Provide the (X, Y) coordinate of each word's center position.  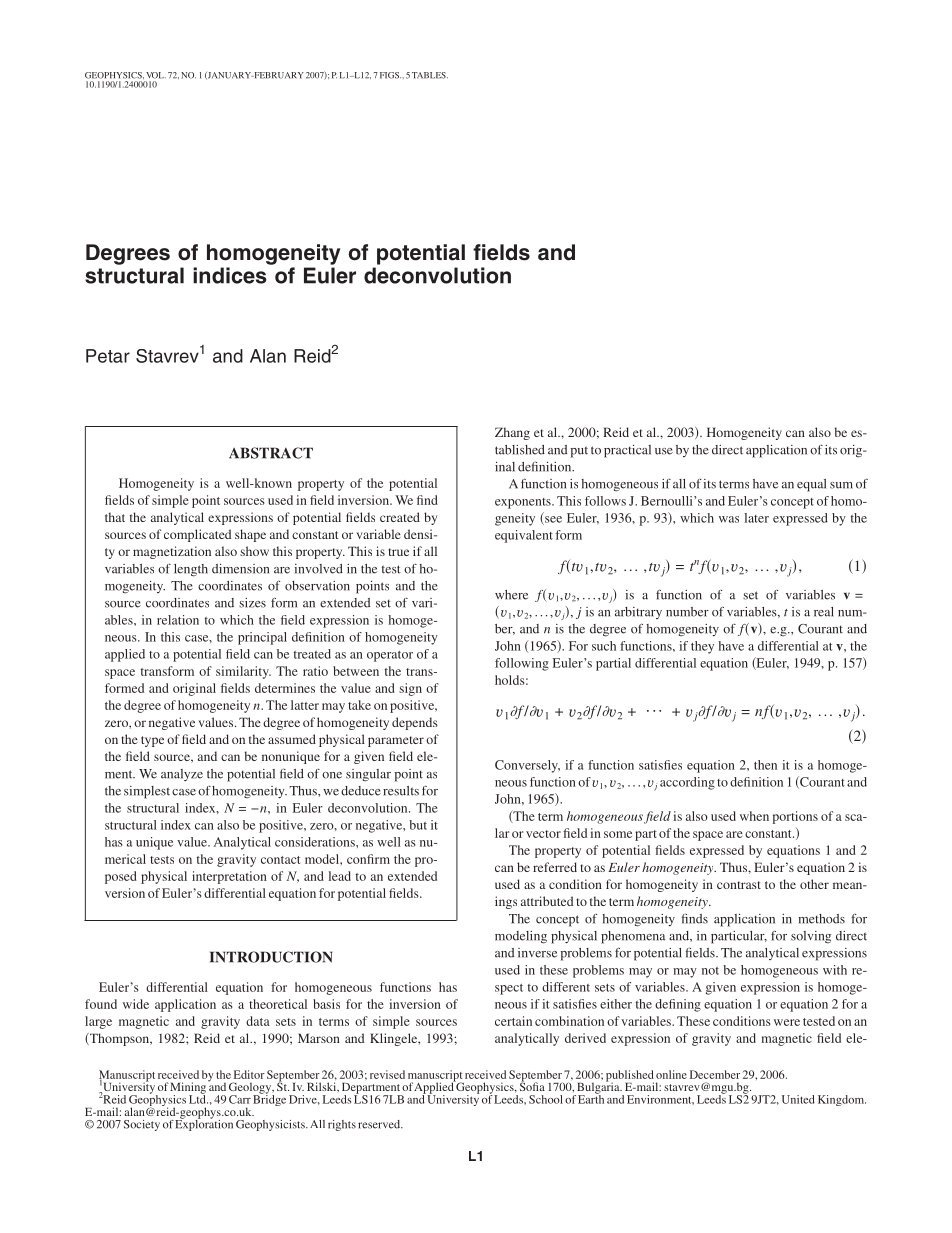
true (398, 552)
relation (178, 620)
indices (230, 275)
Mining (188, 1089)
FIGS (390, 75)
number (687, 612)
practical (627, 451)
